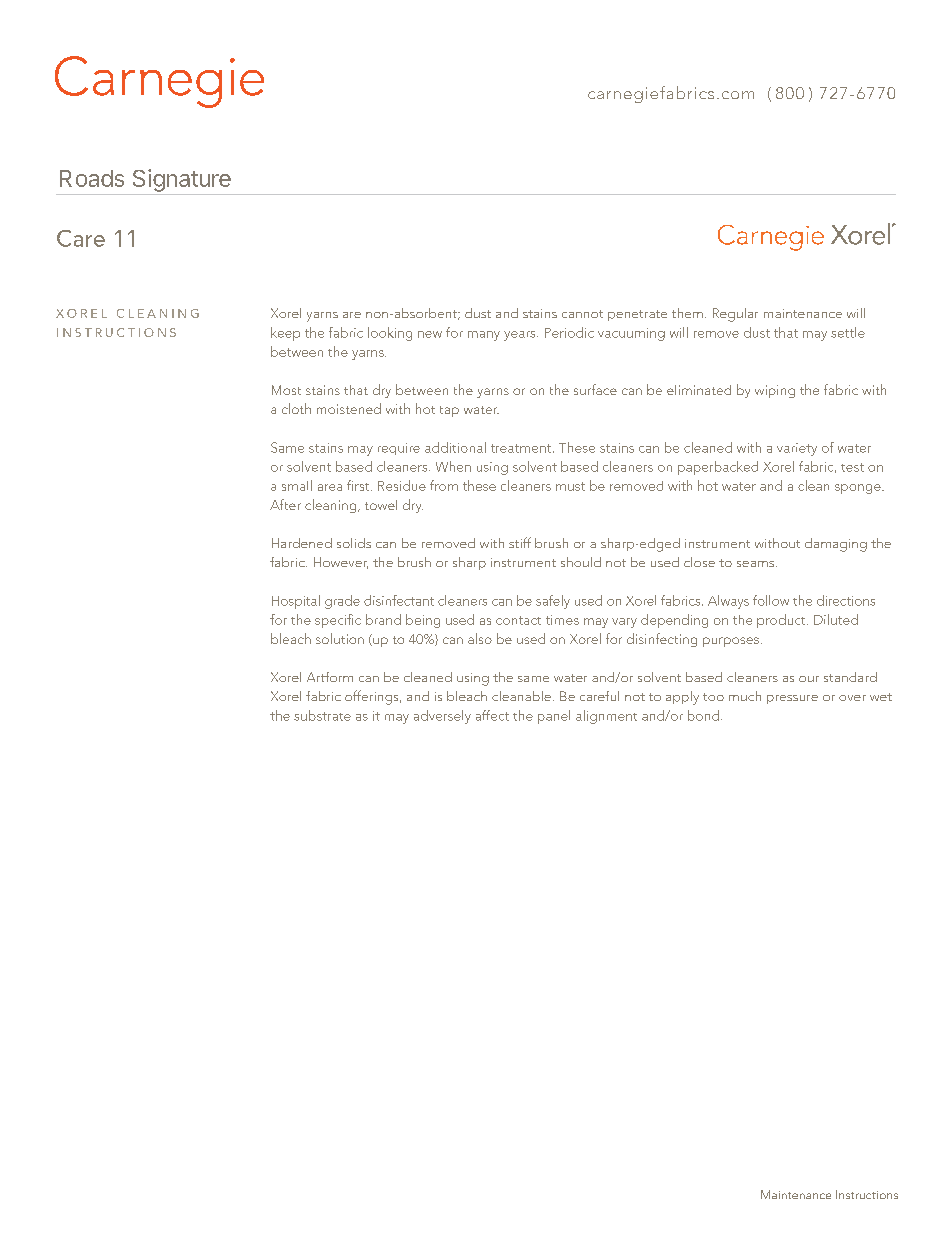  I want to click on tap, so click(449, 411).
